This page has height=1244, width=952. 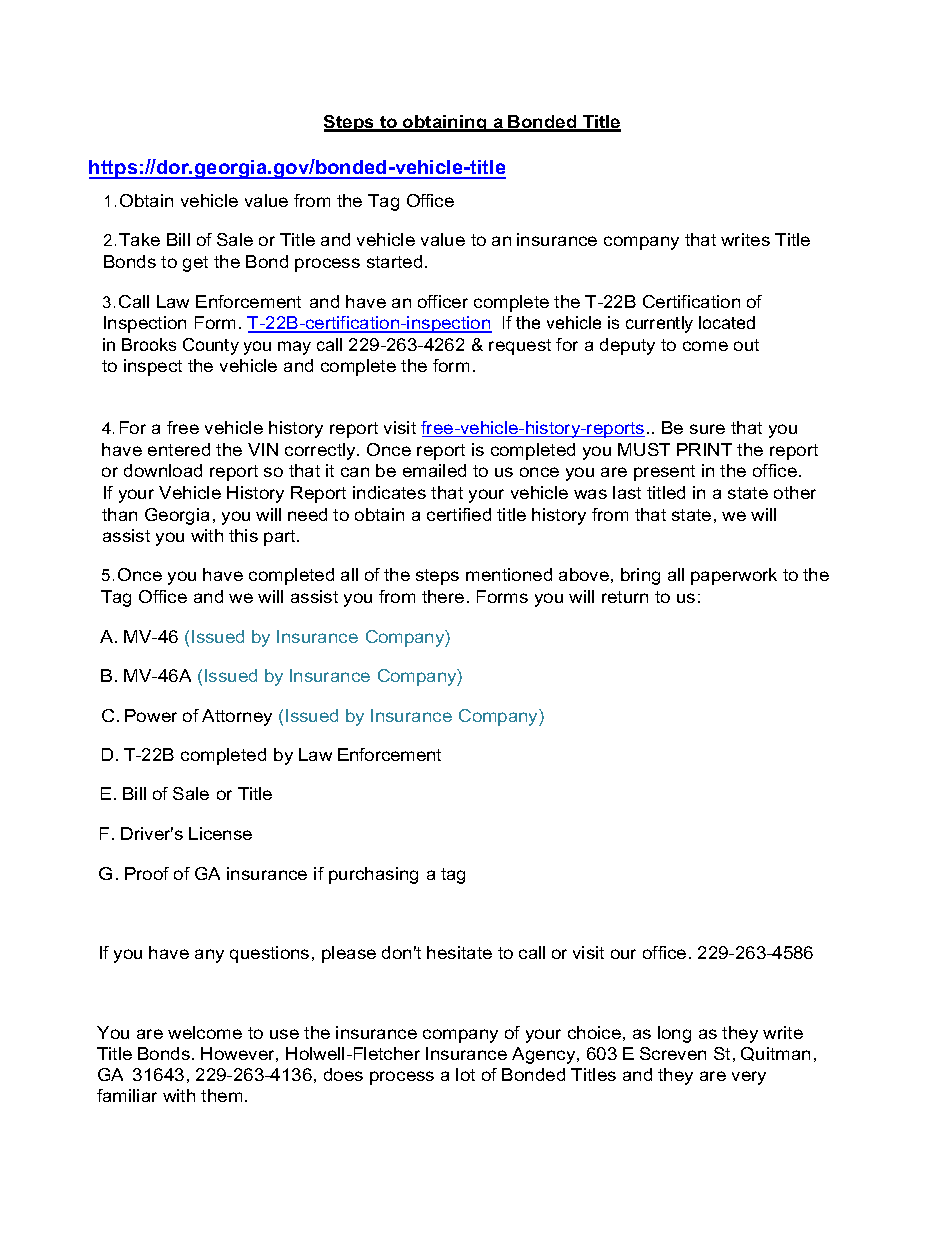 What do you see at coordinates (434, 470) in the page?
I see `emailed` at bounding box center [434, 470].
